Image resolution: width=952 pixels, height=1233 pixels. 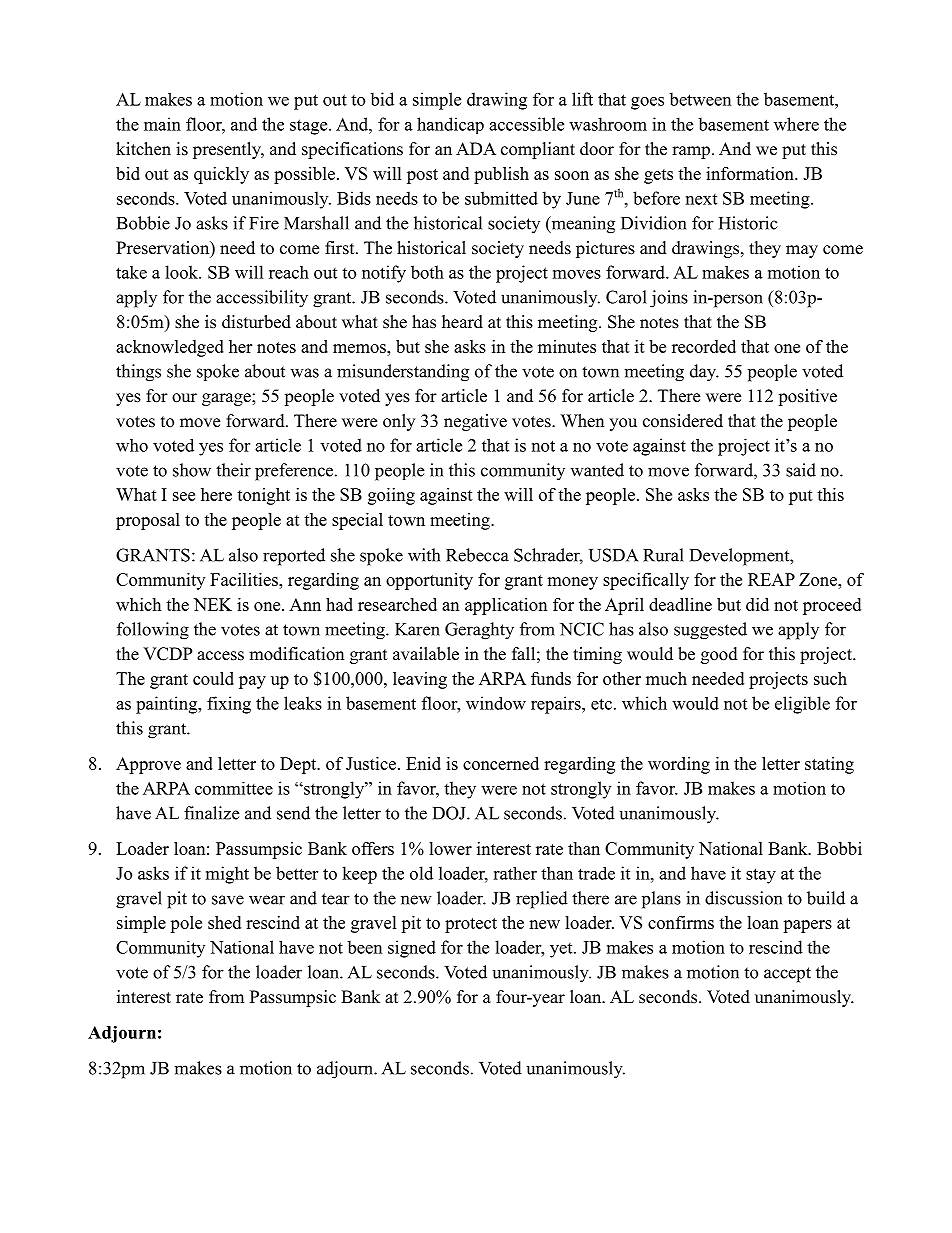 I want to click on presently, so click(x=228, y=150).
